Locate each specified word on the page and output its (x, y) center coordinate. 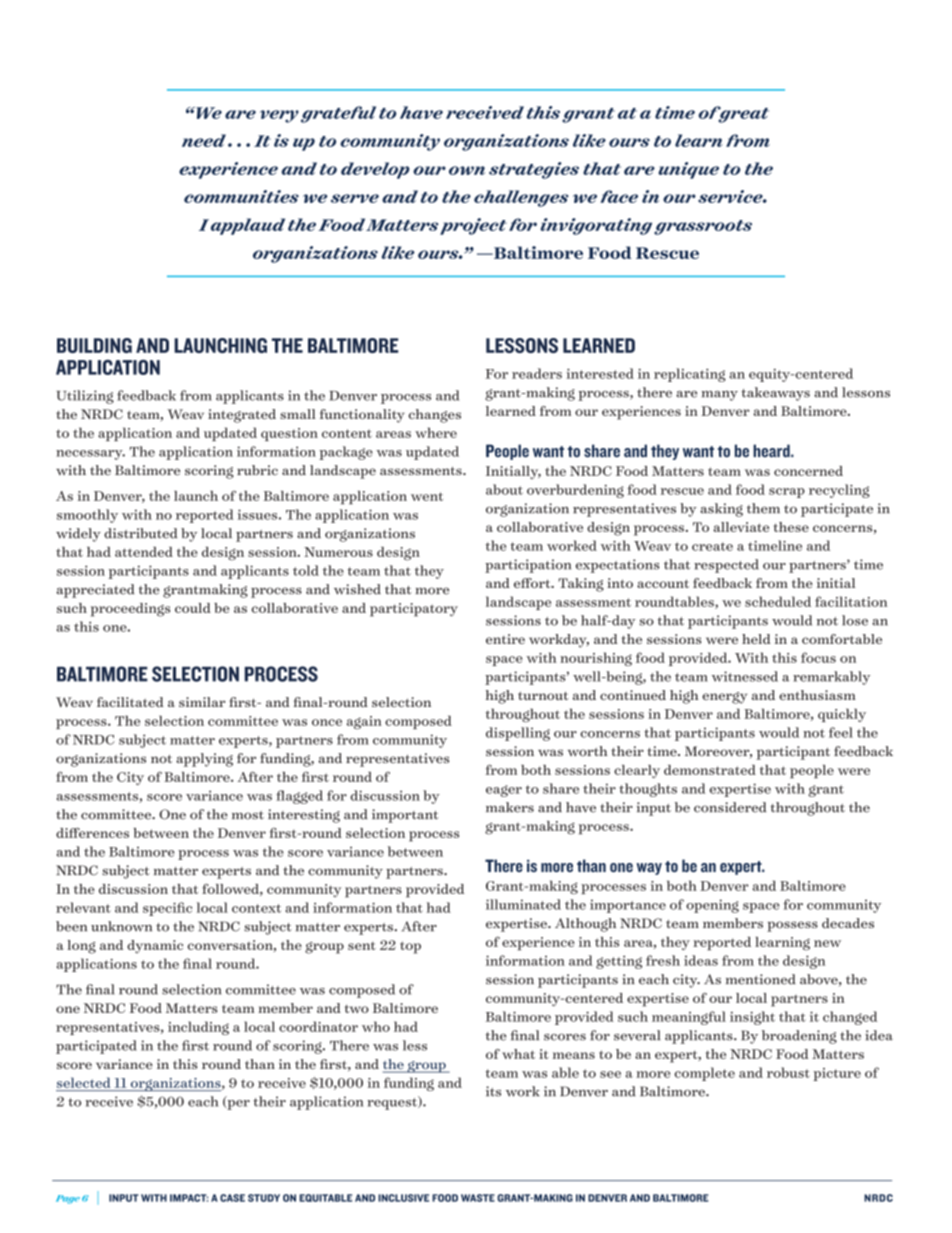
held (756, 639)
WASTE (478, 1198)
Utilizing (85, 397)
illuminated (523, 904)
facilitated (130, 702)
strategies (534, 170)
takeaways (775, 394)
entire (505, 639)
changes (435, 416)
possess (792, 926)
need (204, 140)
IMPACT (189, 1198)
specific (167, 909)
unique (688, 170)
